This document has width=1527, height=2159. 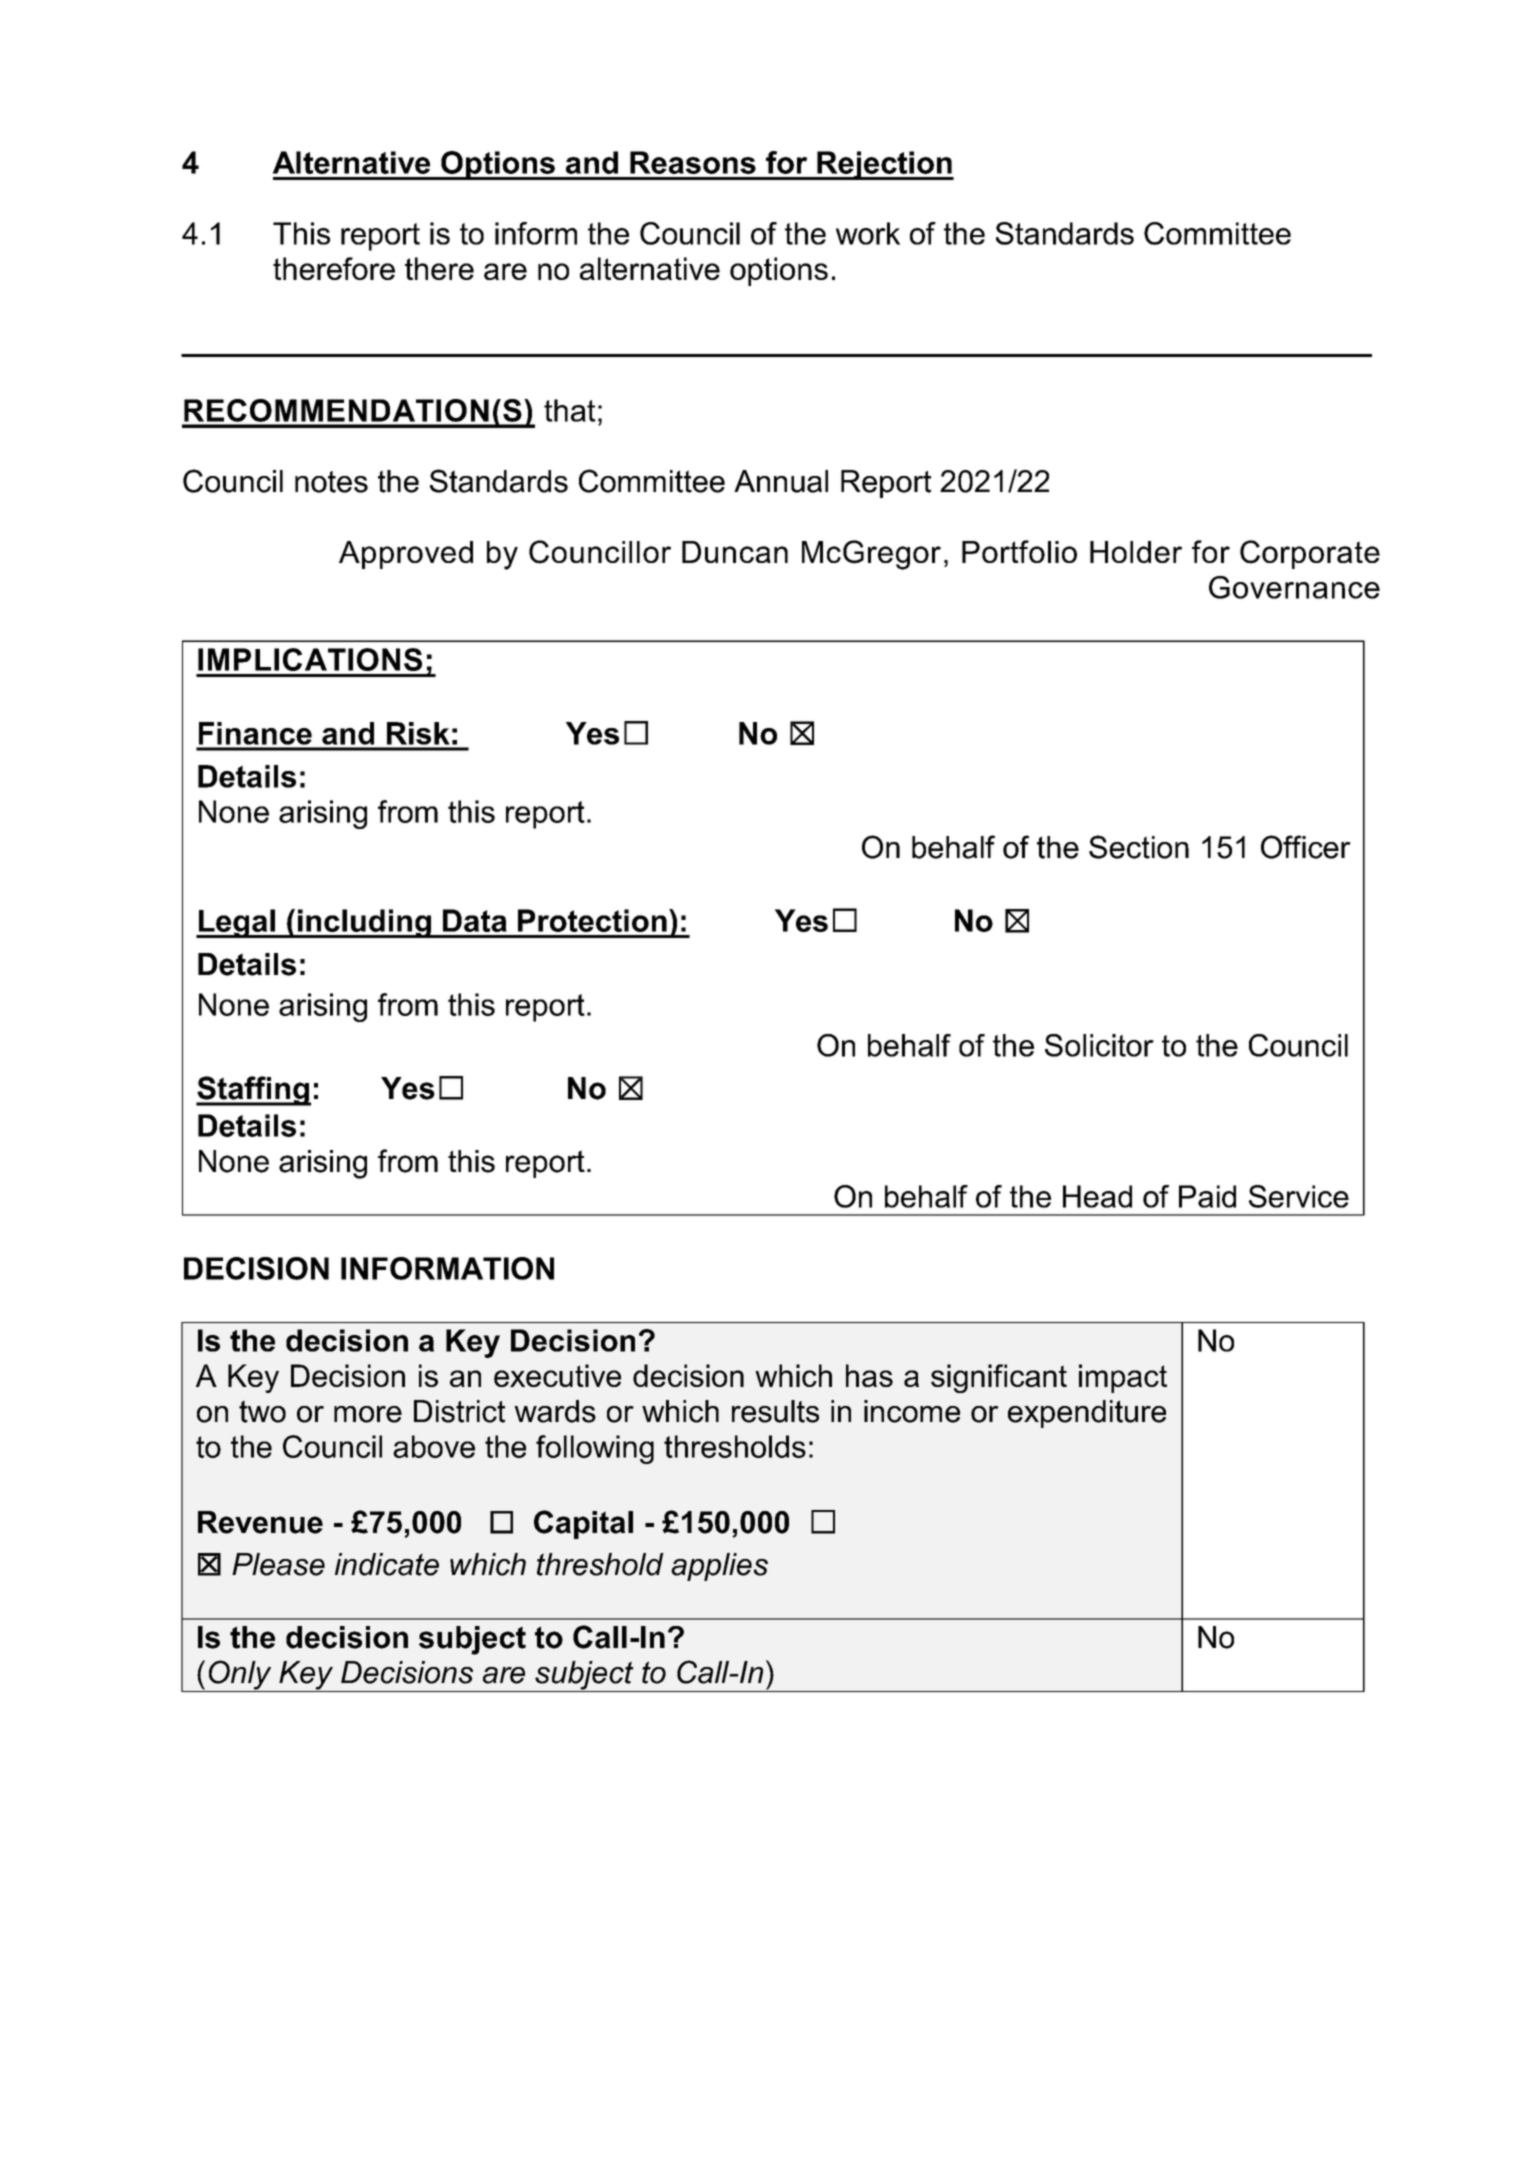 I want to click on Protection, so click(x=592, y=920).
